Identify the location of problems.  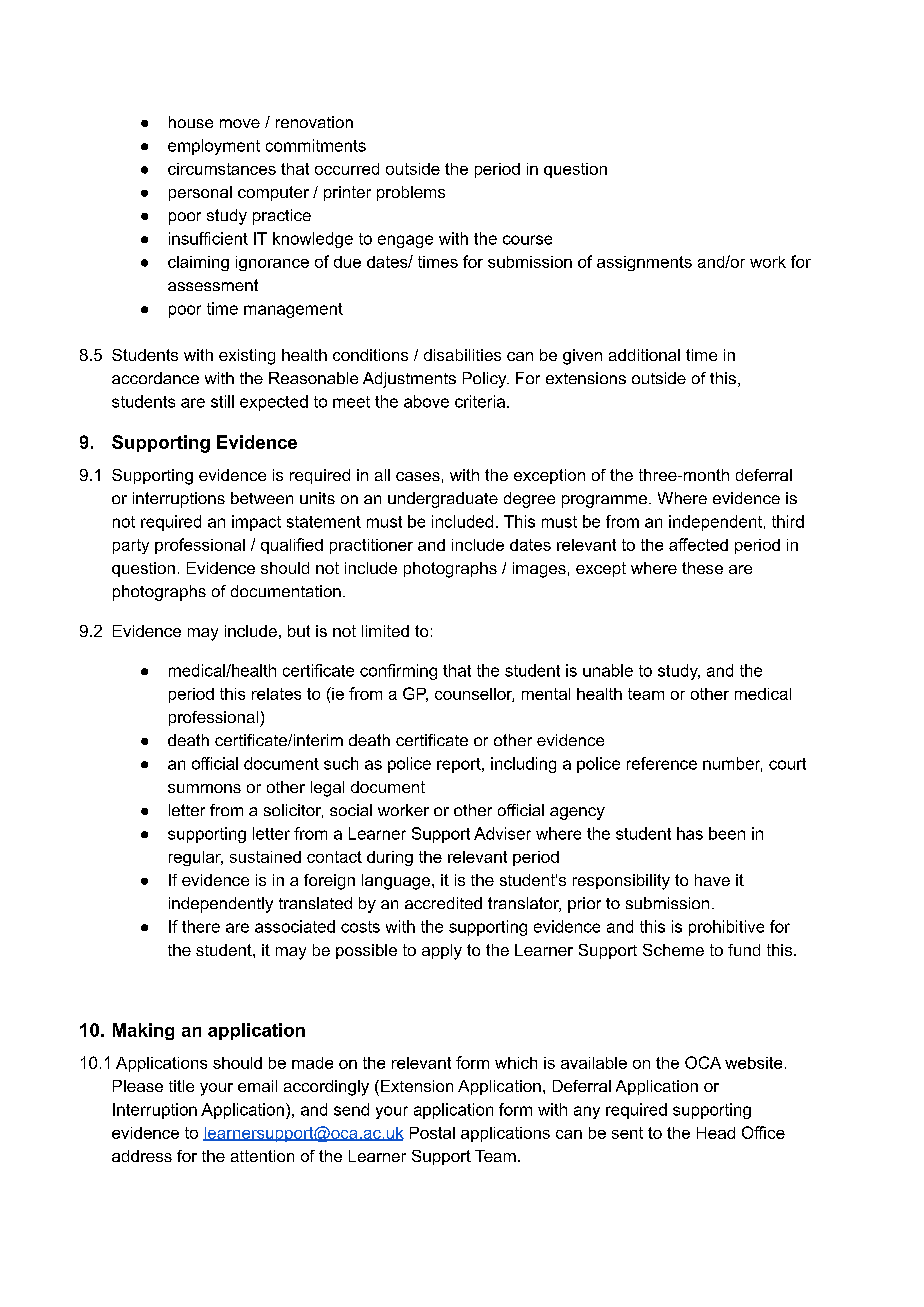
(411, 193).
